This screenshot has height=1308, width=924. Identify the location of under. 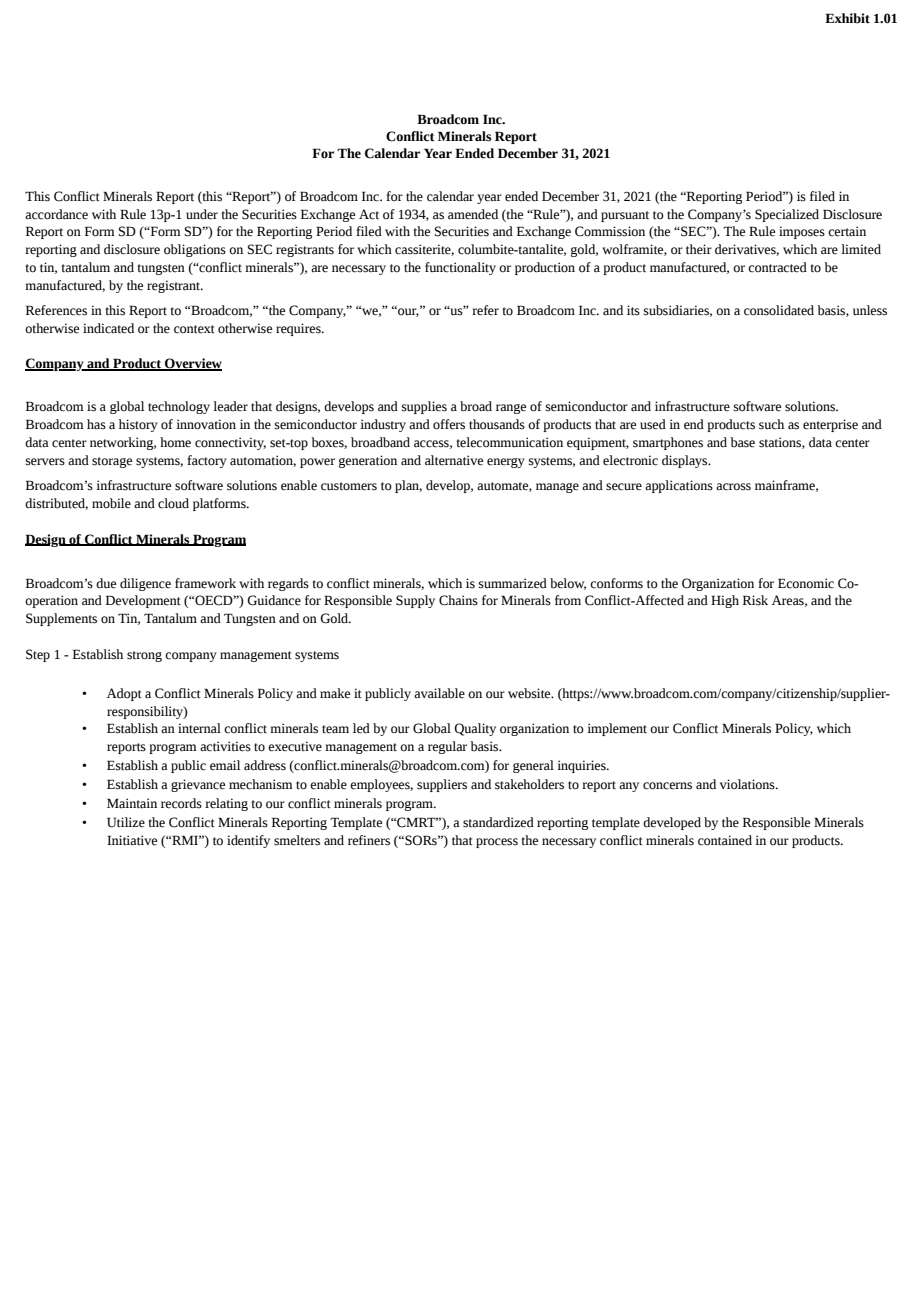
(202, 214).
